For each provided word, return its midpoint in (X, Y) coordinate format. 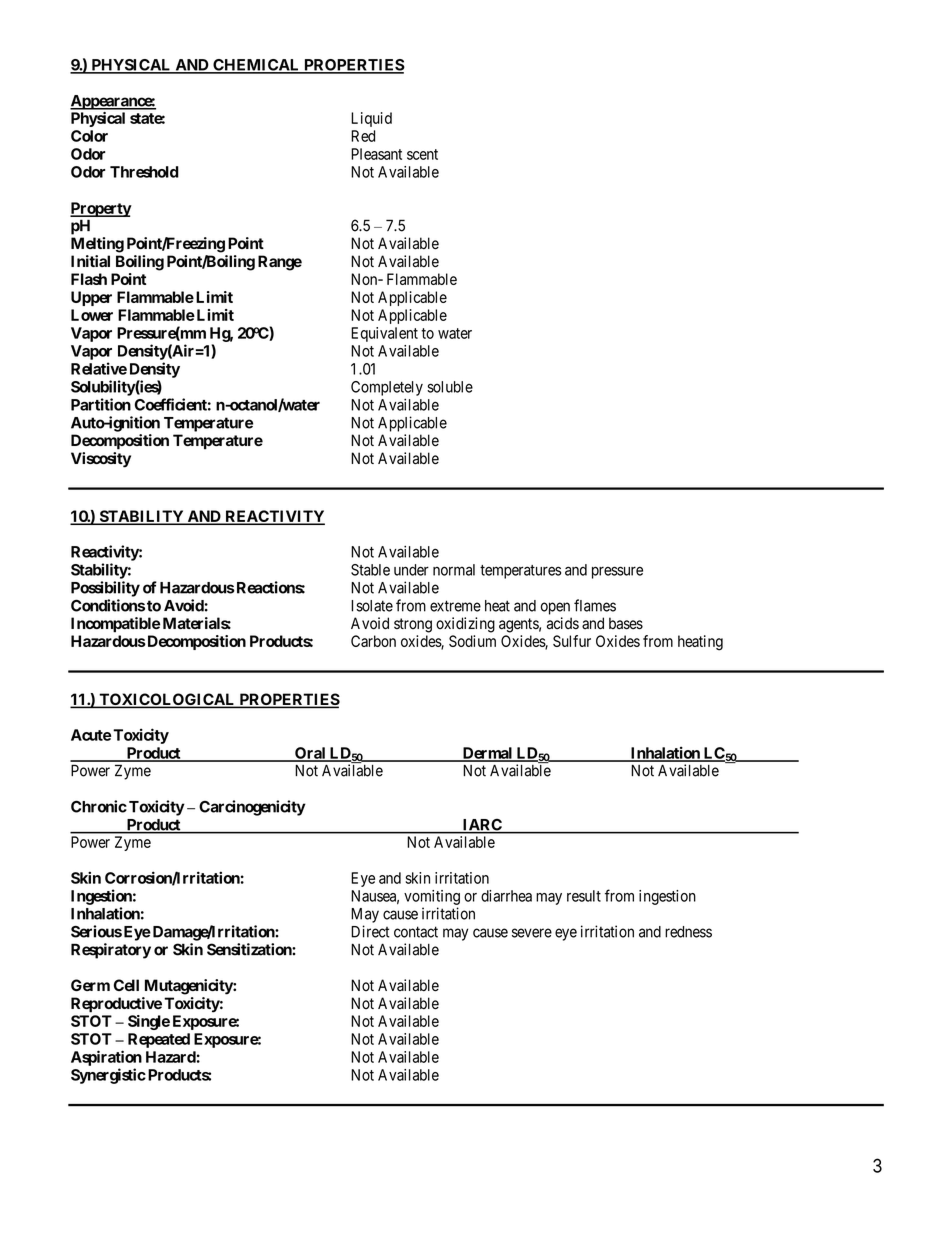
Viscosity (101, 460)
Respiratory (111, 951)
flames (595, 605)
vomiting (432, 897)
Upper (91, 298)
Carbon (373, 641)
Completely (387, 388)
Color (89, 136)
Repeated (159, 1040)
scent (422, 154)
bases (626, 623)
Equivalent (384, 334)
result (584, 896)
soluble (450, 387)
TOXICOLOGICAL (167, 700)
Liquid (371, 119)
